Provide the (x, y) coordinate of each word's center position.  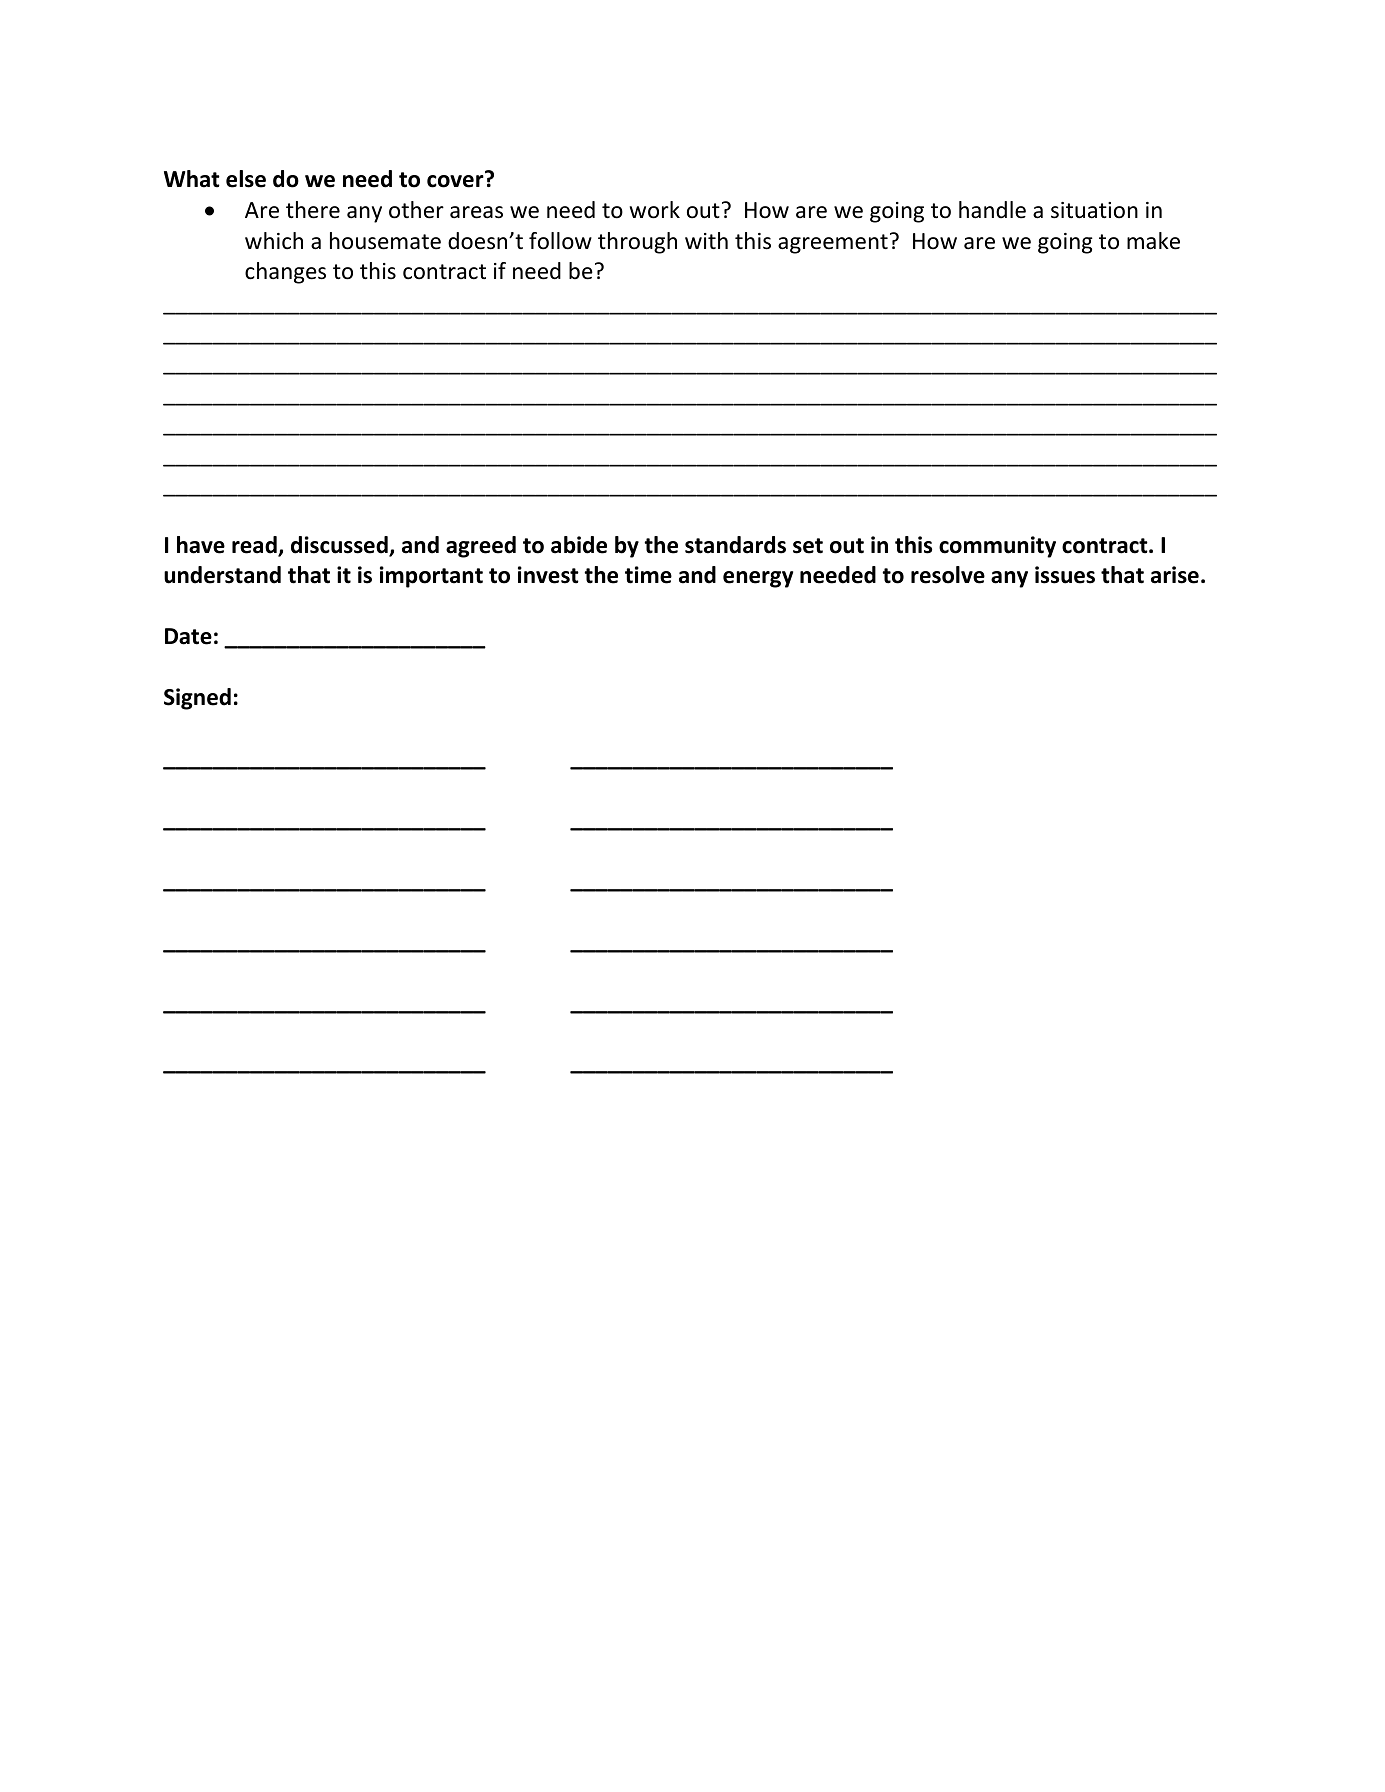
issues (1065, 575)
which (274, 241)
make (1153, 241)
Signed (197, 699)
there (313, 210)
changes (285, 273)
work (655, 210)
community (997, 547)
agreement (833, 244)
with (706, 240)
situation (1094, 210)
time (648, 575)
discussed (340, 546)
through (637, 243)
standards (735, 545)
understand (222, 575)
